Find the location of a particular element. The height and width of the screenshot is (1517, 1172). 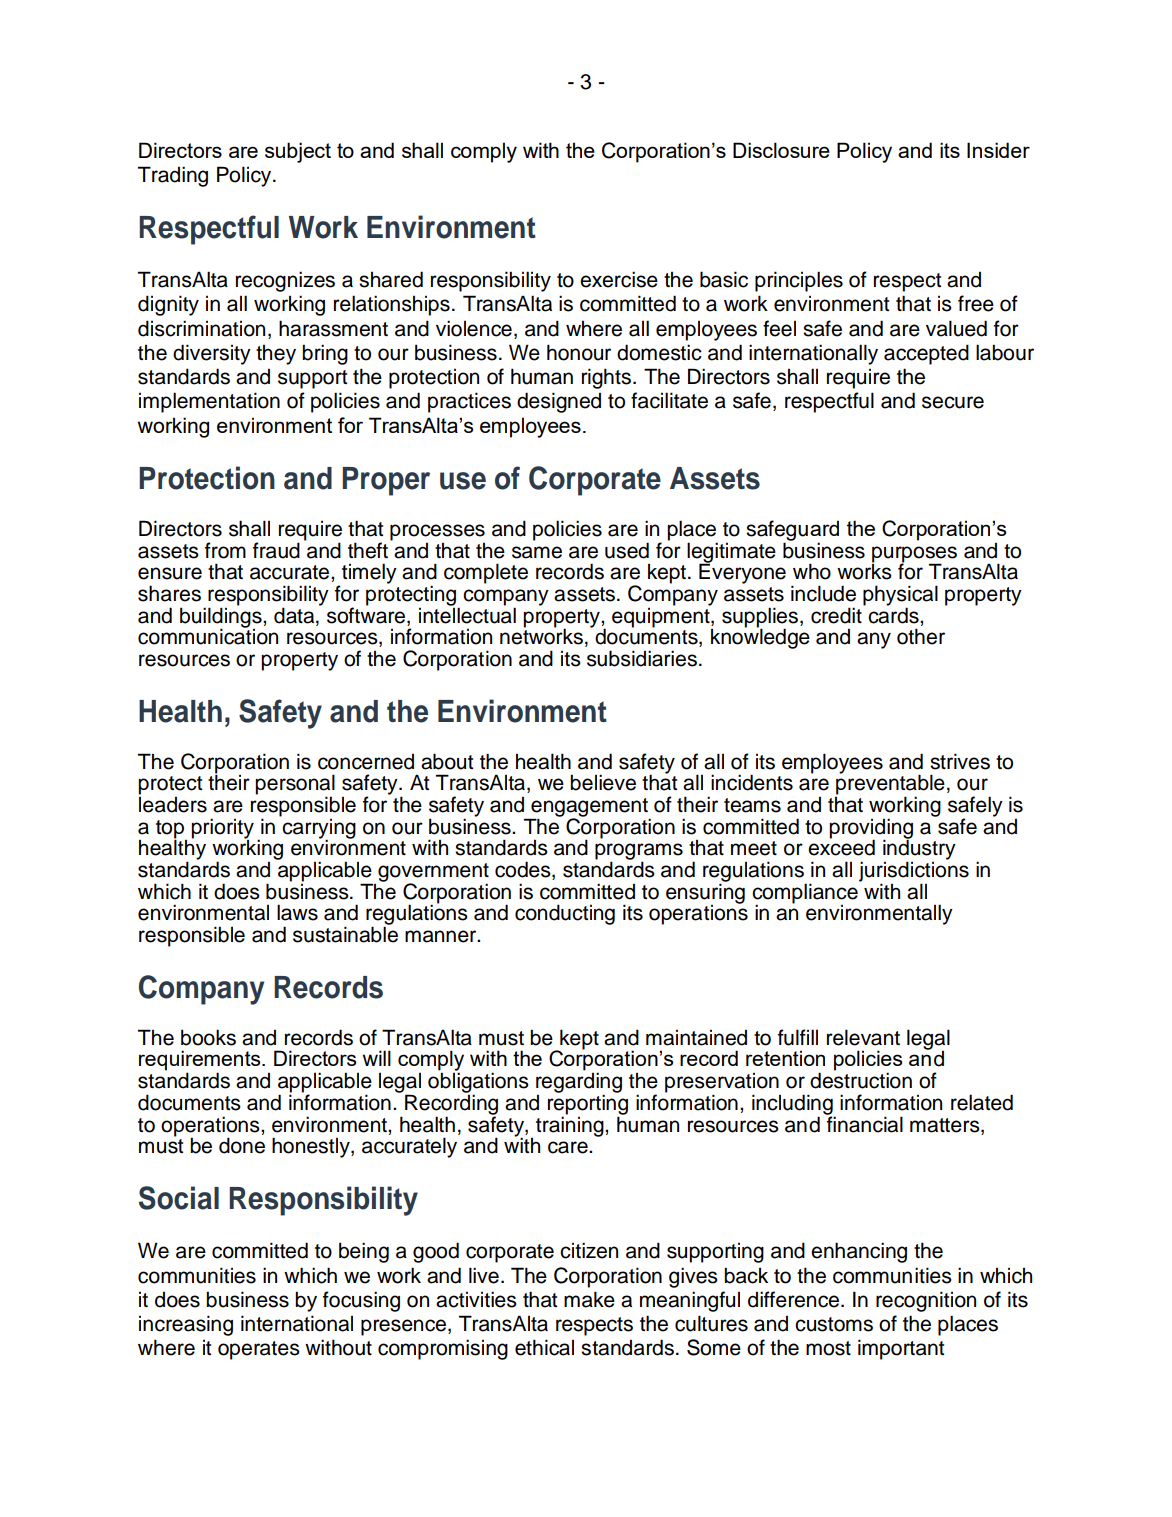

personal is located at coordinates (295, 785).
